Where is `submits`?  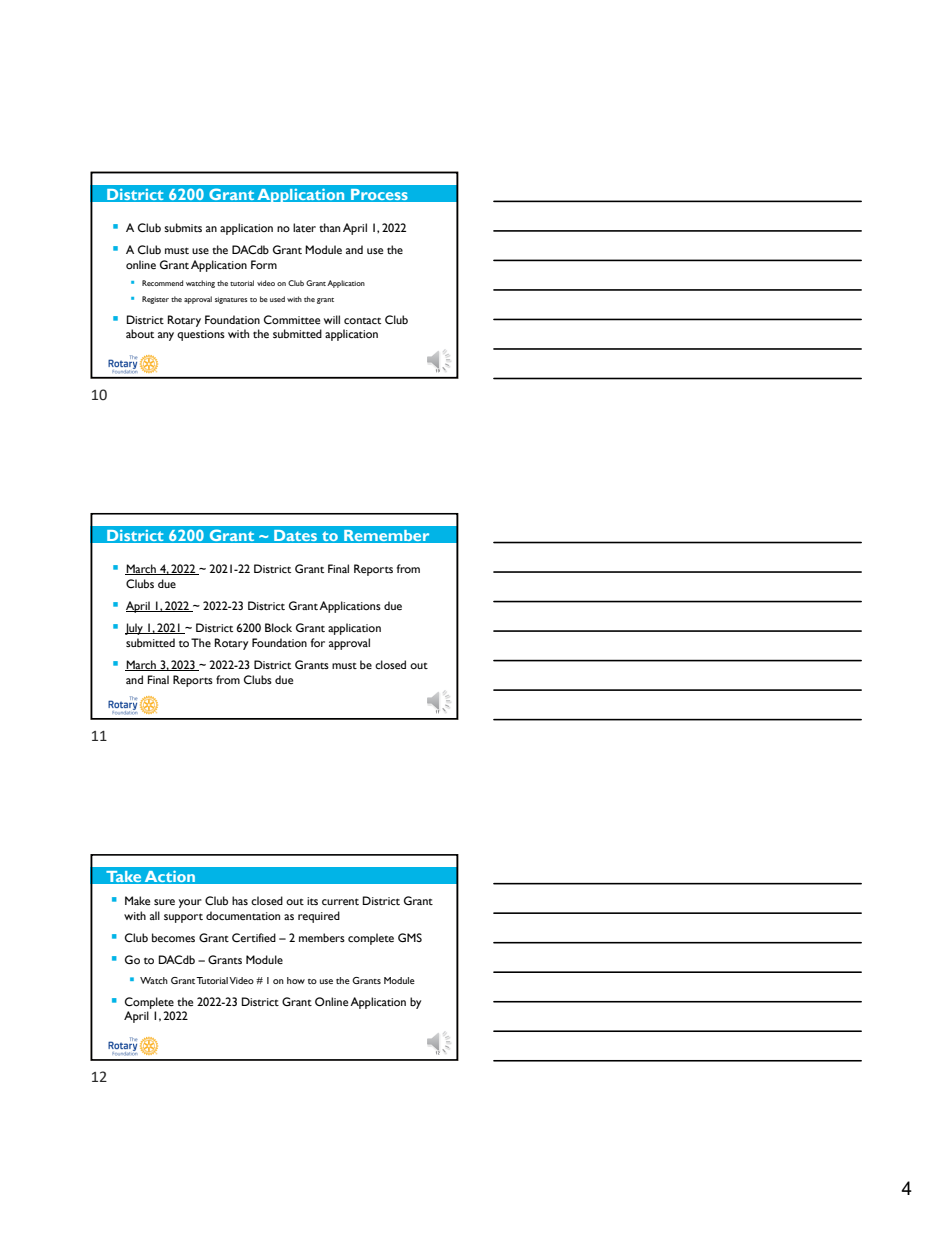 submits is located at coordinates (183, 227).
